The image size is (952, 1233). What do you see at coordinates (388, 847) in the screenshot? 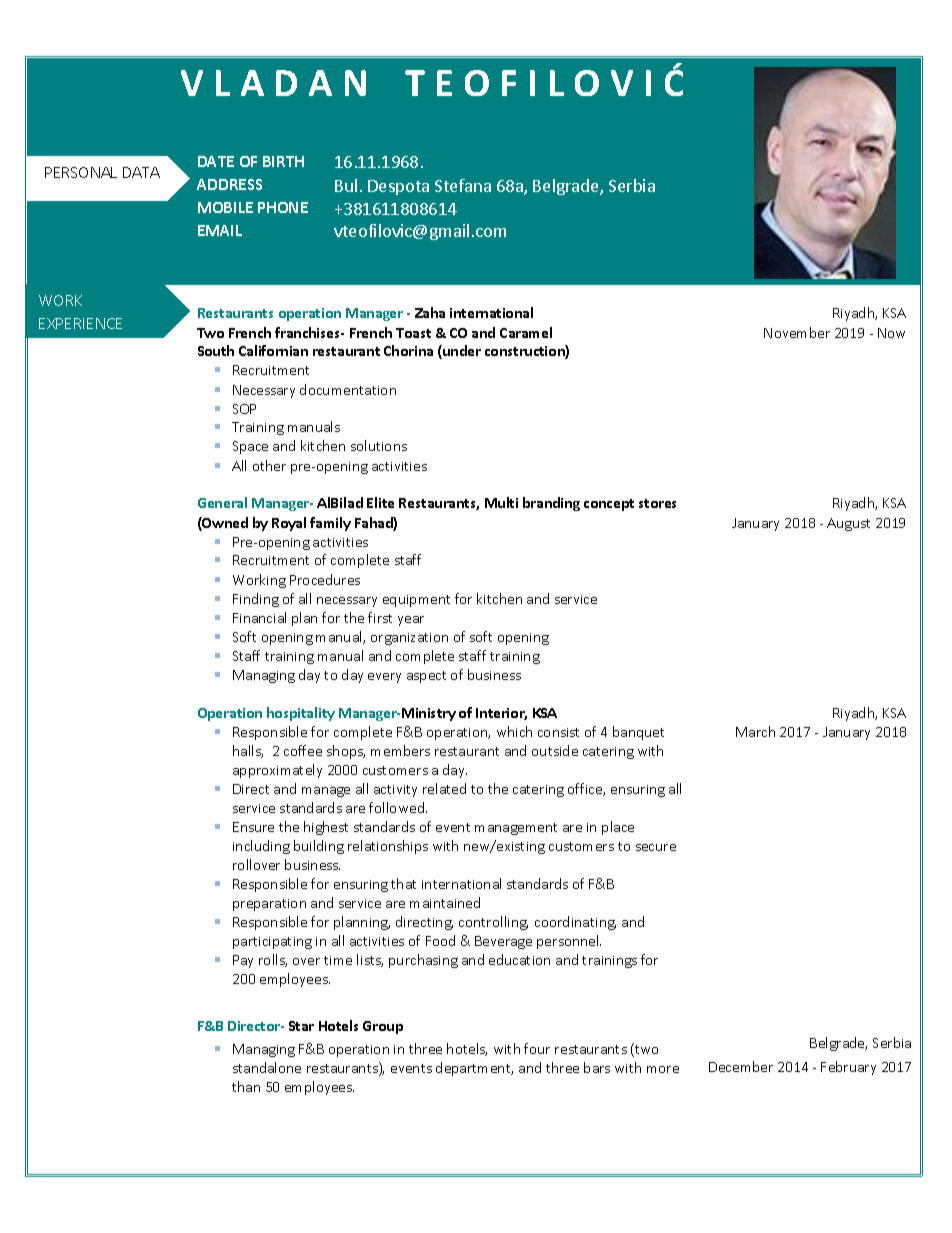
I see `relationships` at bounding box center [388, 847].
